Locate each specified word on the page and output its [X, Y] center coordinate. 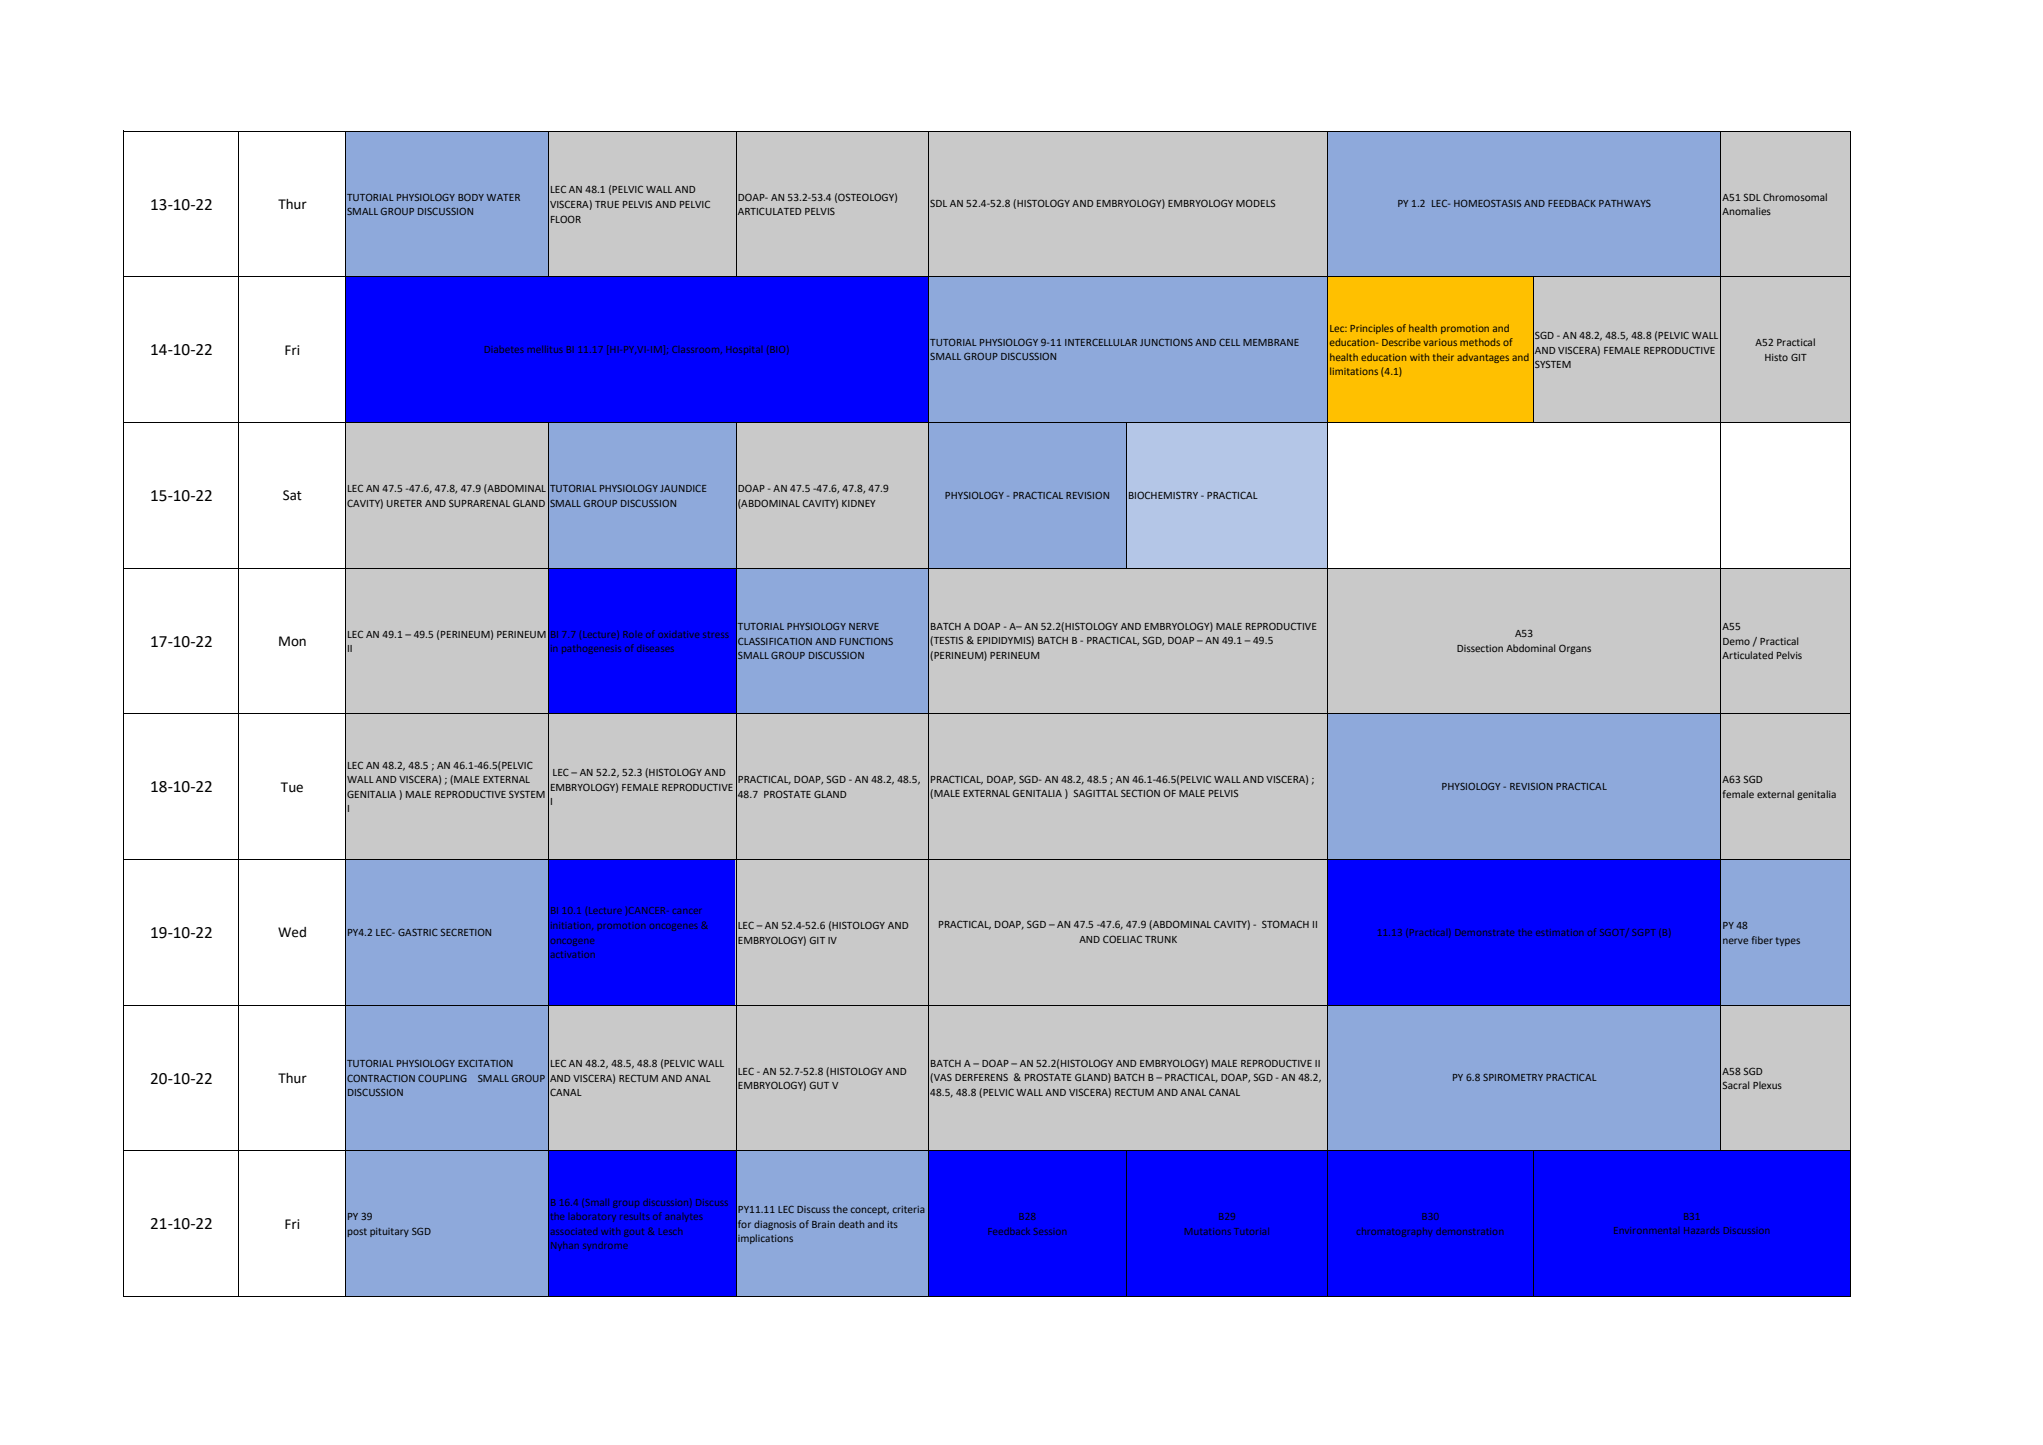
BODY [471, 197]
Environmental [1645, 1230]
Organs [1575, 649]
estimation [1559, 932]
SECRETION [466, 932]
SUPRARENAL [479, 503]
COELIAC [1122, 939]
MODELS [1255, 203]
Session [1050, 1231]
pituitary [389, 1232]
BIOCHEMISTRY [1163, 495]
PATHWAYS [1625, 203]
